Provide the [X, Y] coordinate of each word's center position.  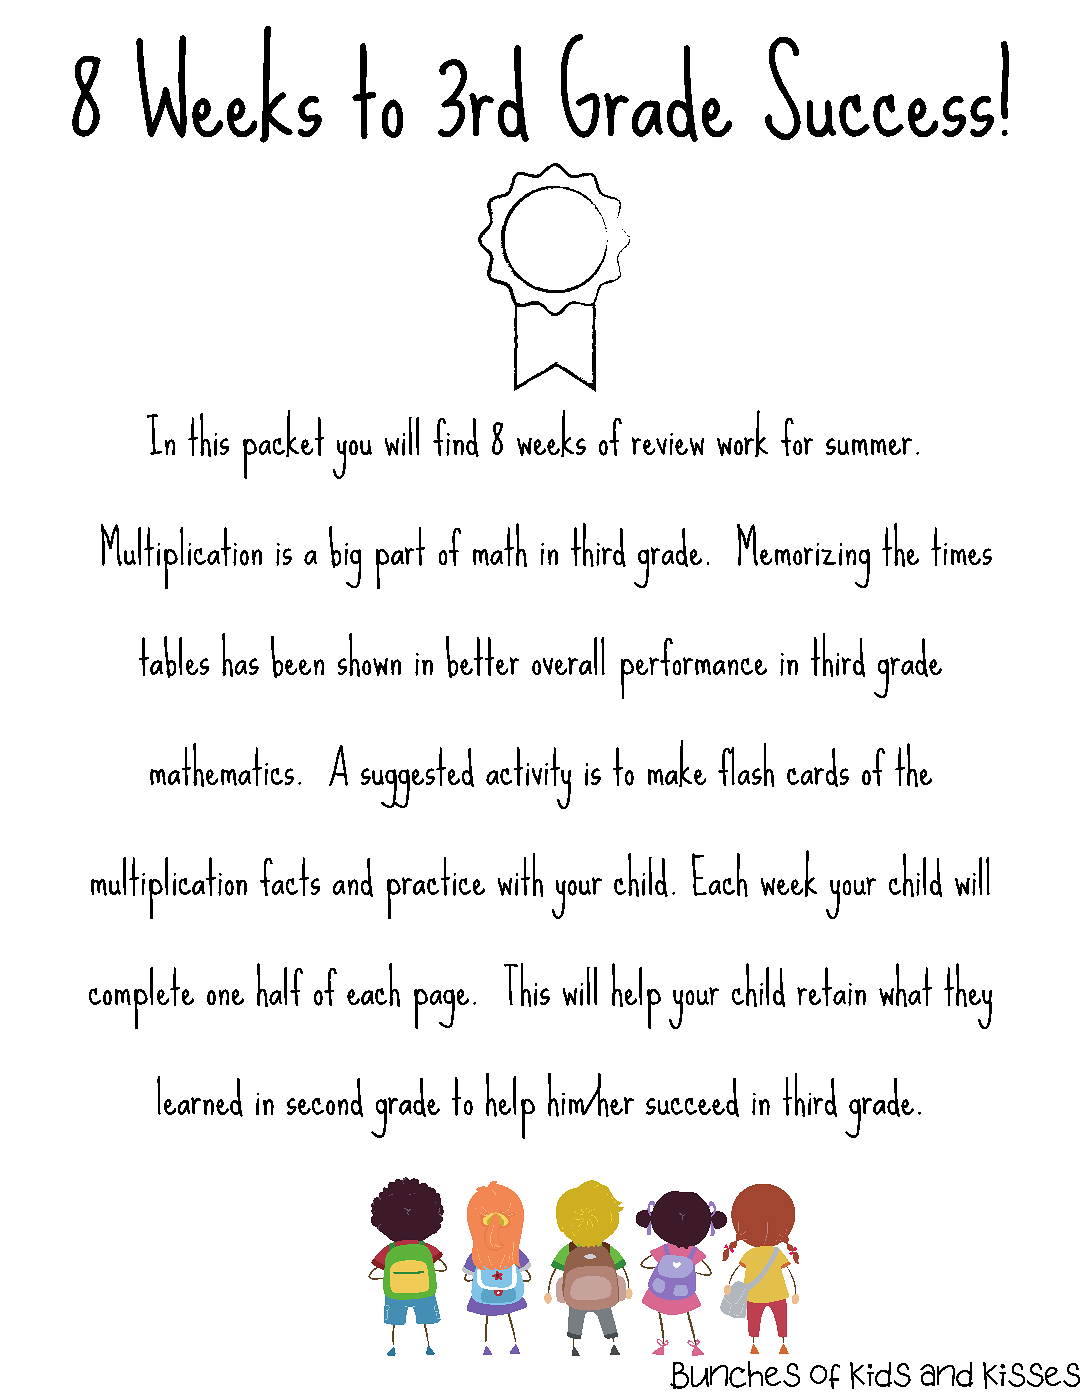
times [961, 546]
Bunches [735, 1375]
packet [283, 444]
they [968, 996]
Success [879, 88]
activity [528, 778]
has [240, 655]
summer [869, 446]
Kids [880, 1375]
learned [200, 1096]
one [225, 997]
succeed [692, 1097]
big [345, 557]
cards [818, 767]
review [668, 444]
